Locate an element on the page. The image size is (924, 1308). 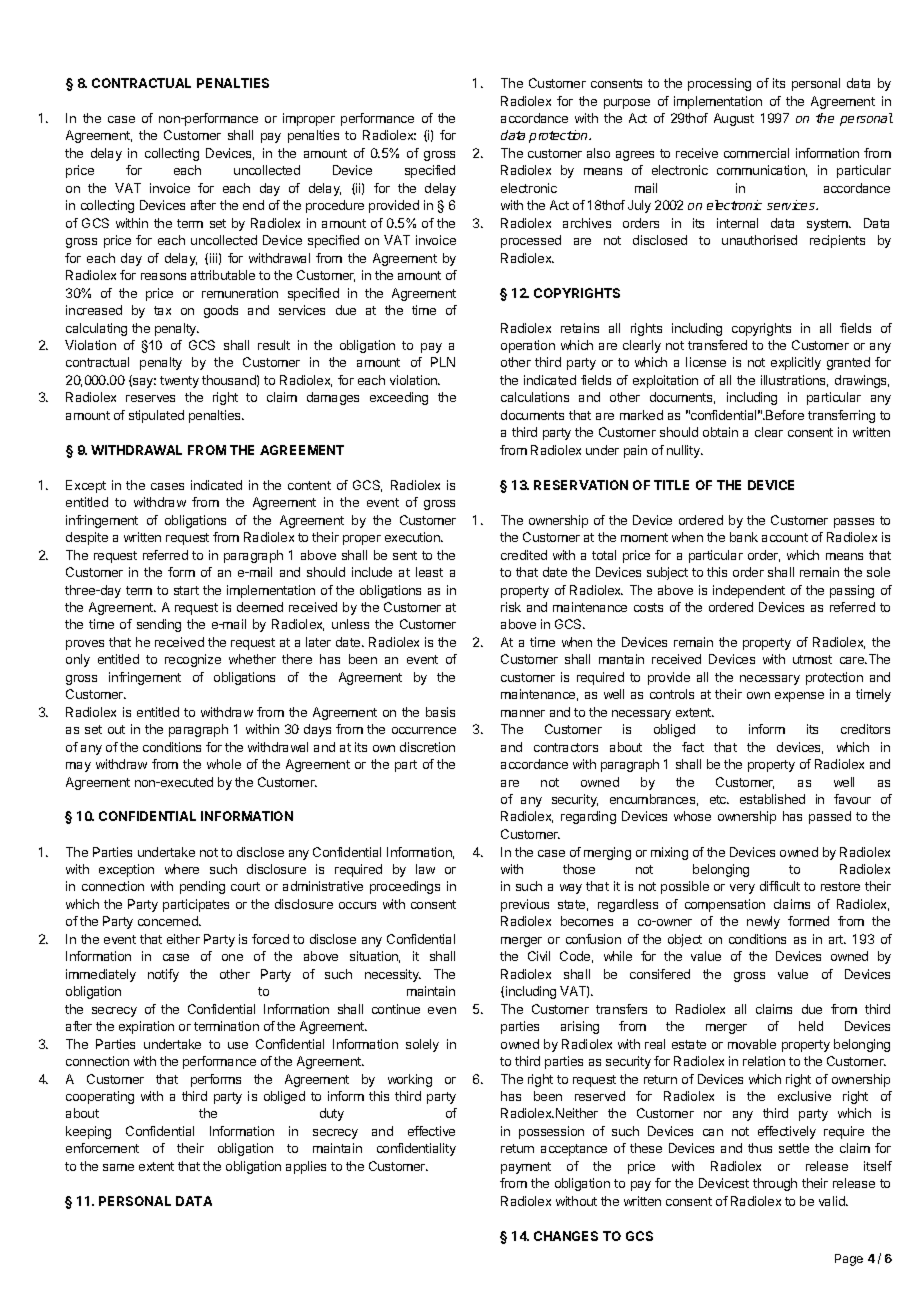
through is located at coordinates (775, 1184).
